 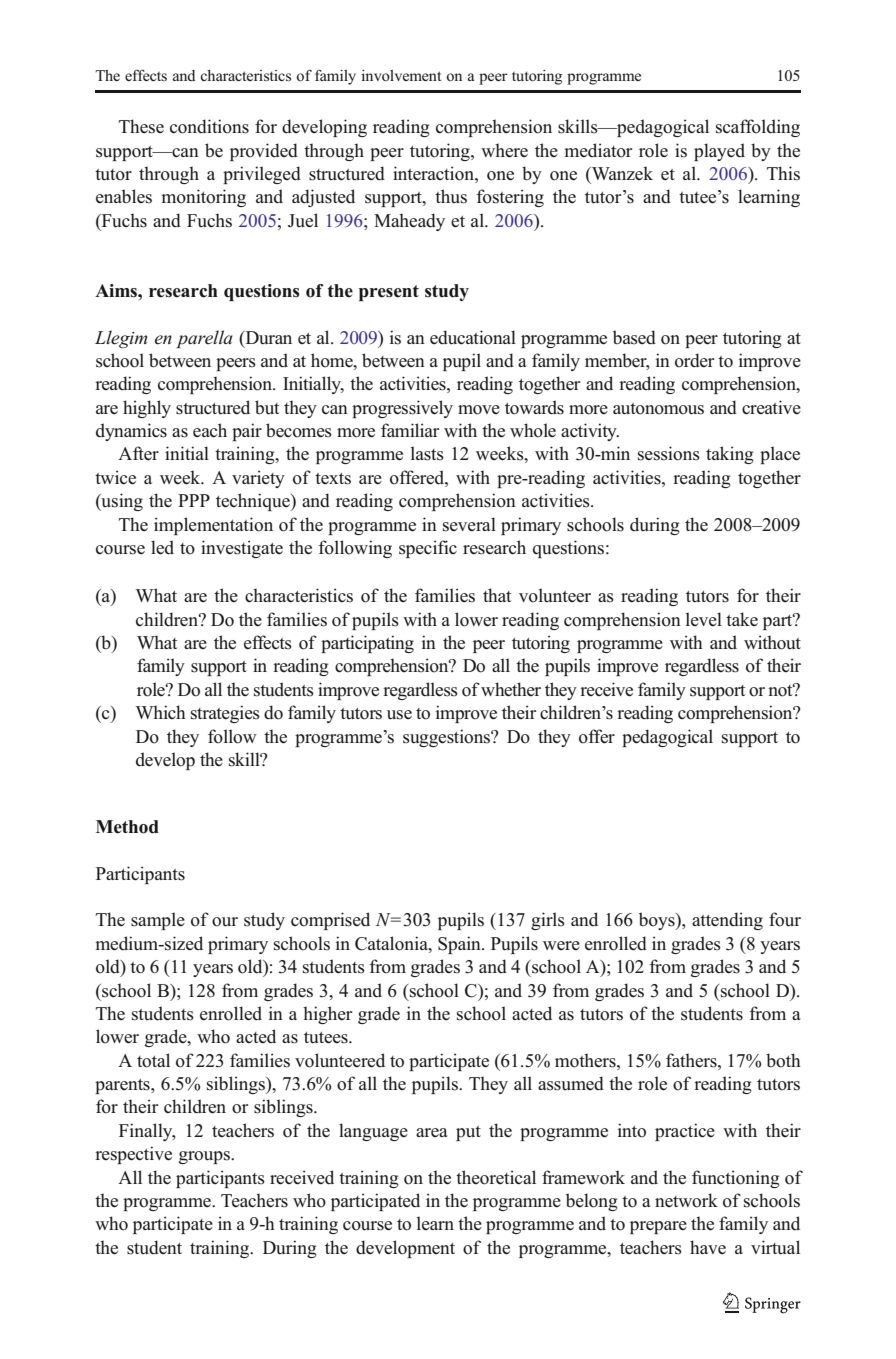 What do you see at coordinates (704, 619) in the page?
I see `level` at bounding box center [704, 619].
